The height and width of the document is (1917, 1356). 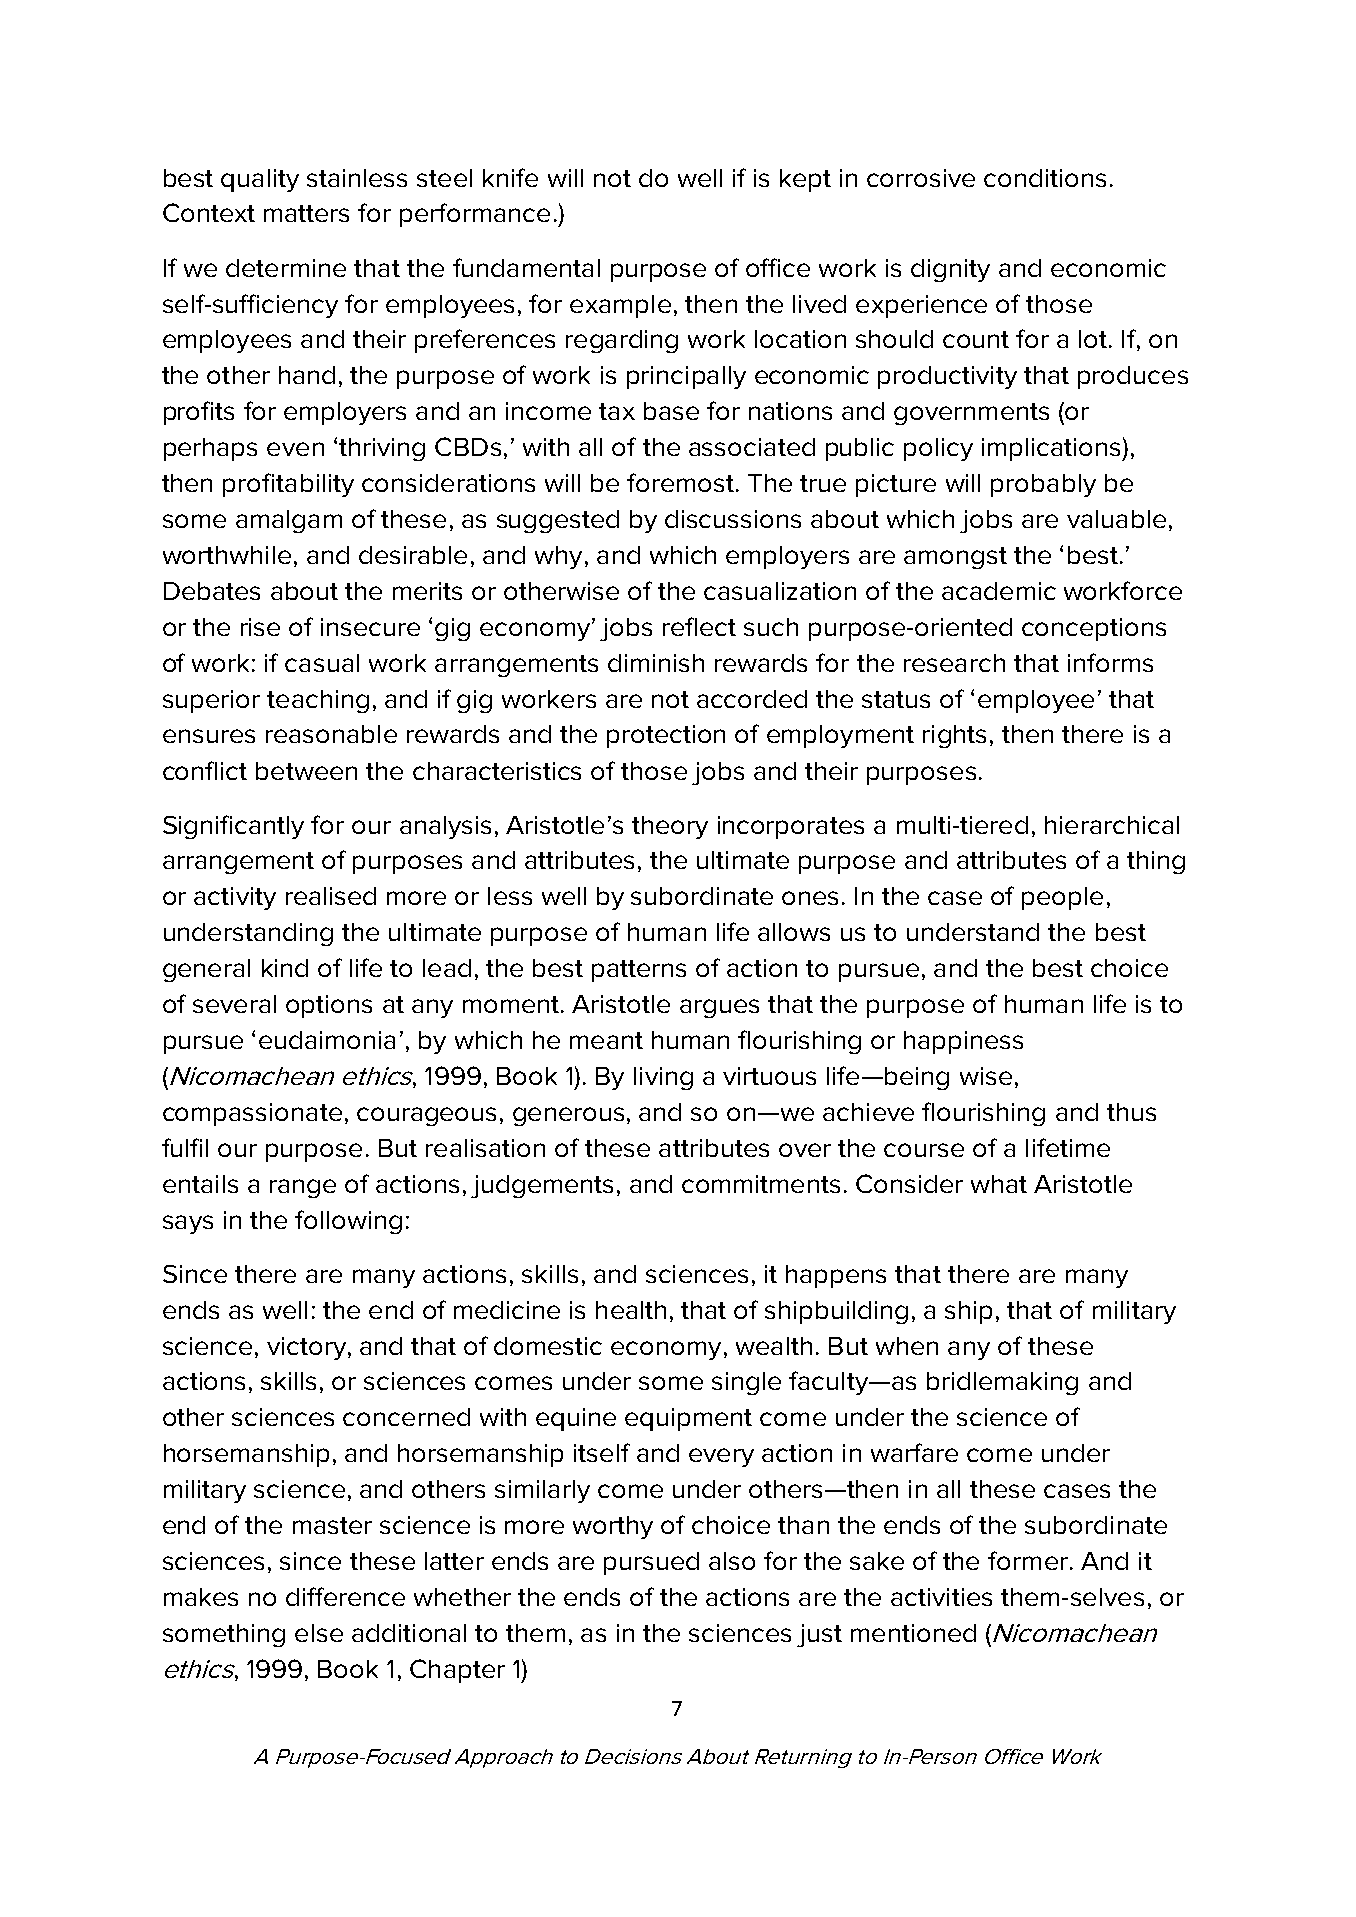 I want to click on what, so click(x=999, y=1184).
